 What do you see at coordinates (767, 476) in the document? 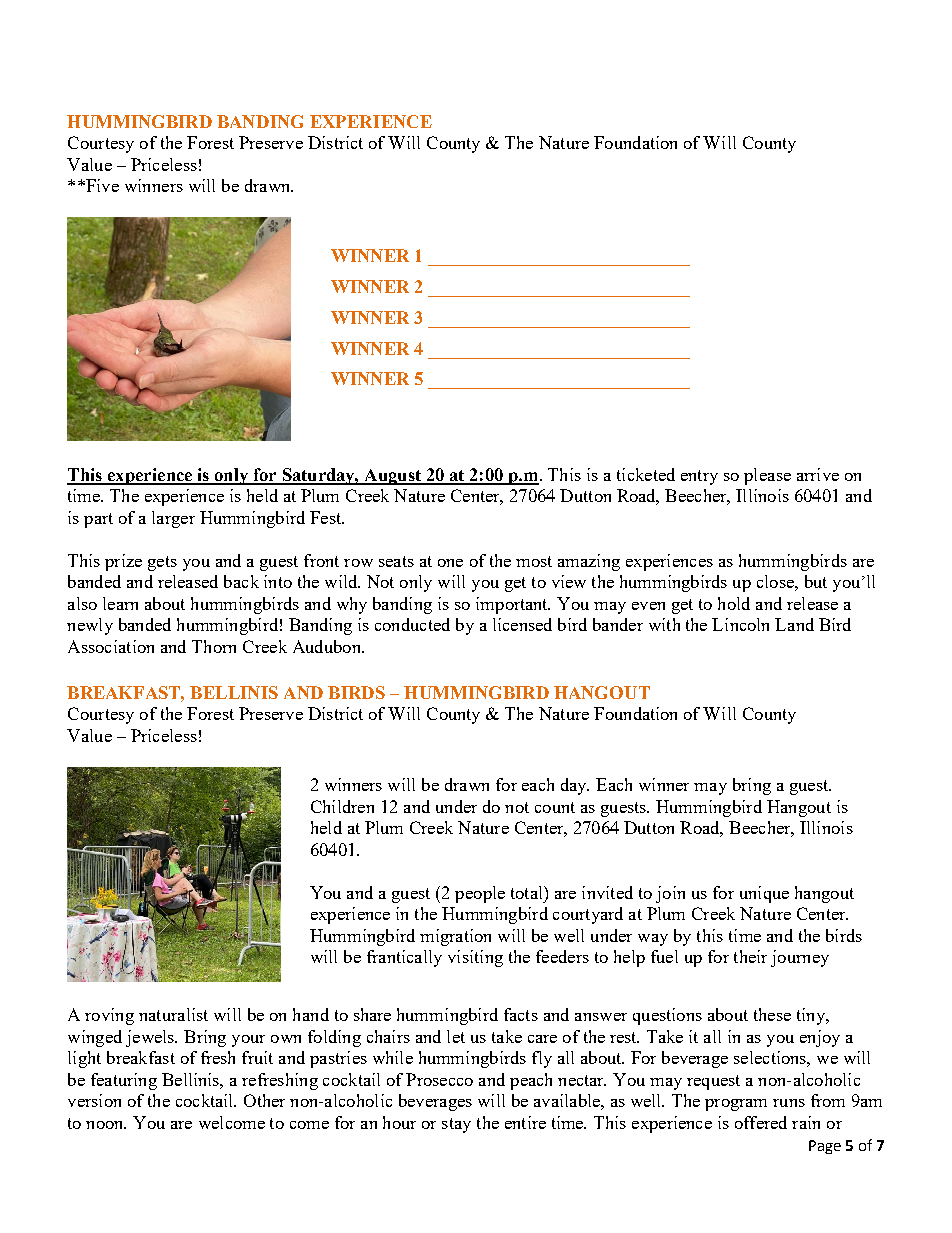
I see `please` at bounding box center [767, 476].
